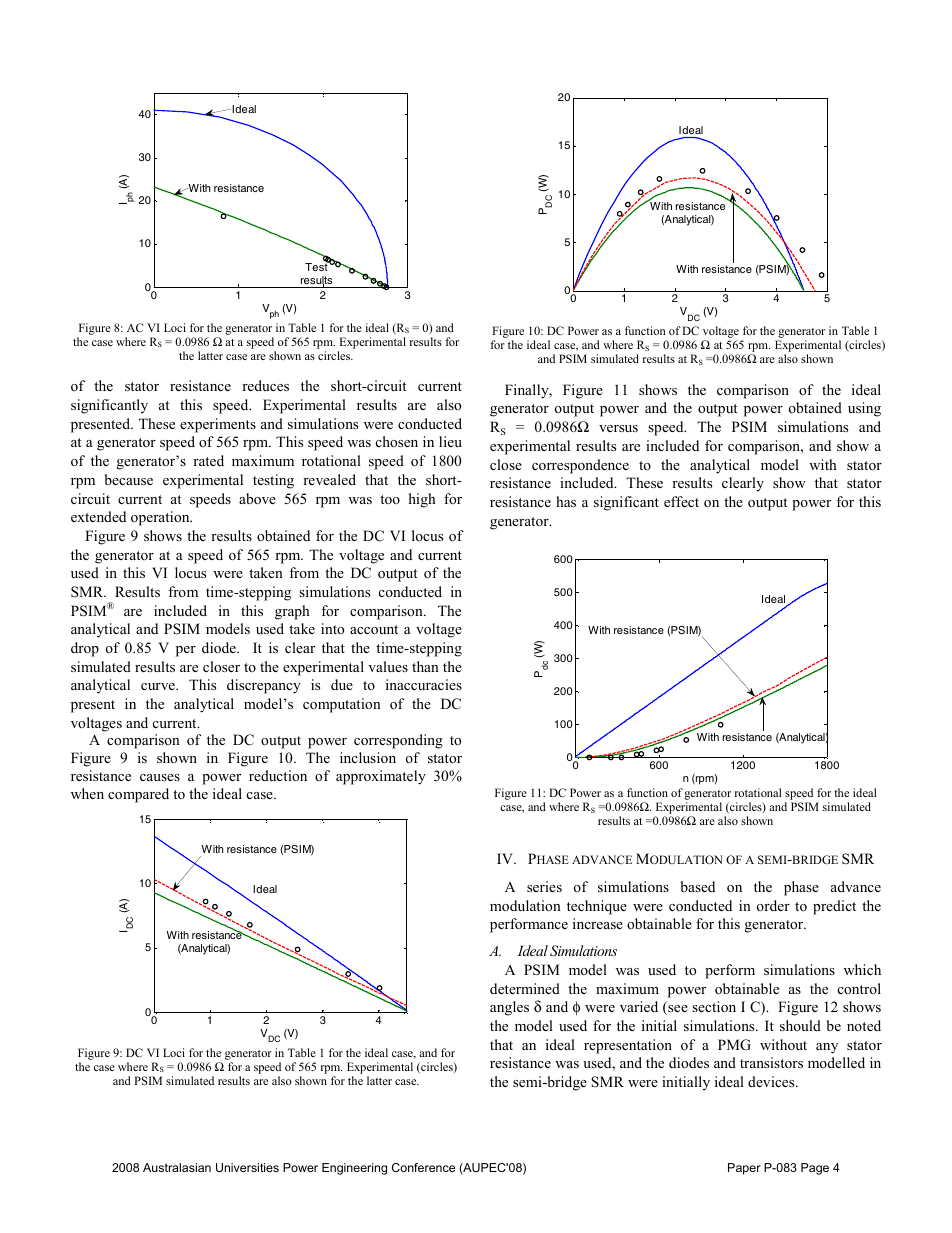 The image size is (952, 1233). Describe the element at coordinates (138, 795) in the page. I see `compared` at that location.
